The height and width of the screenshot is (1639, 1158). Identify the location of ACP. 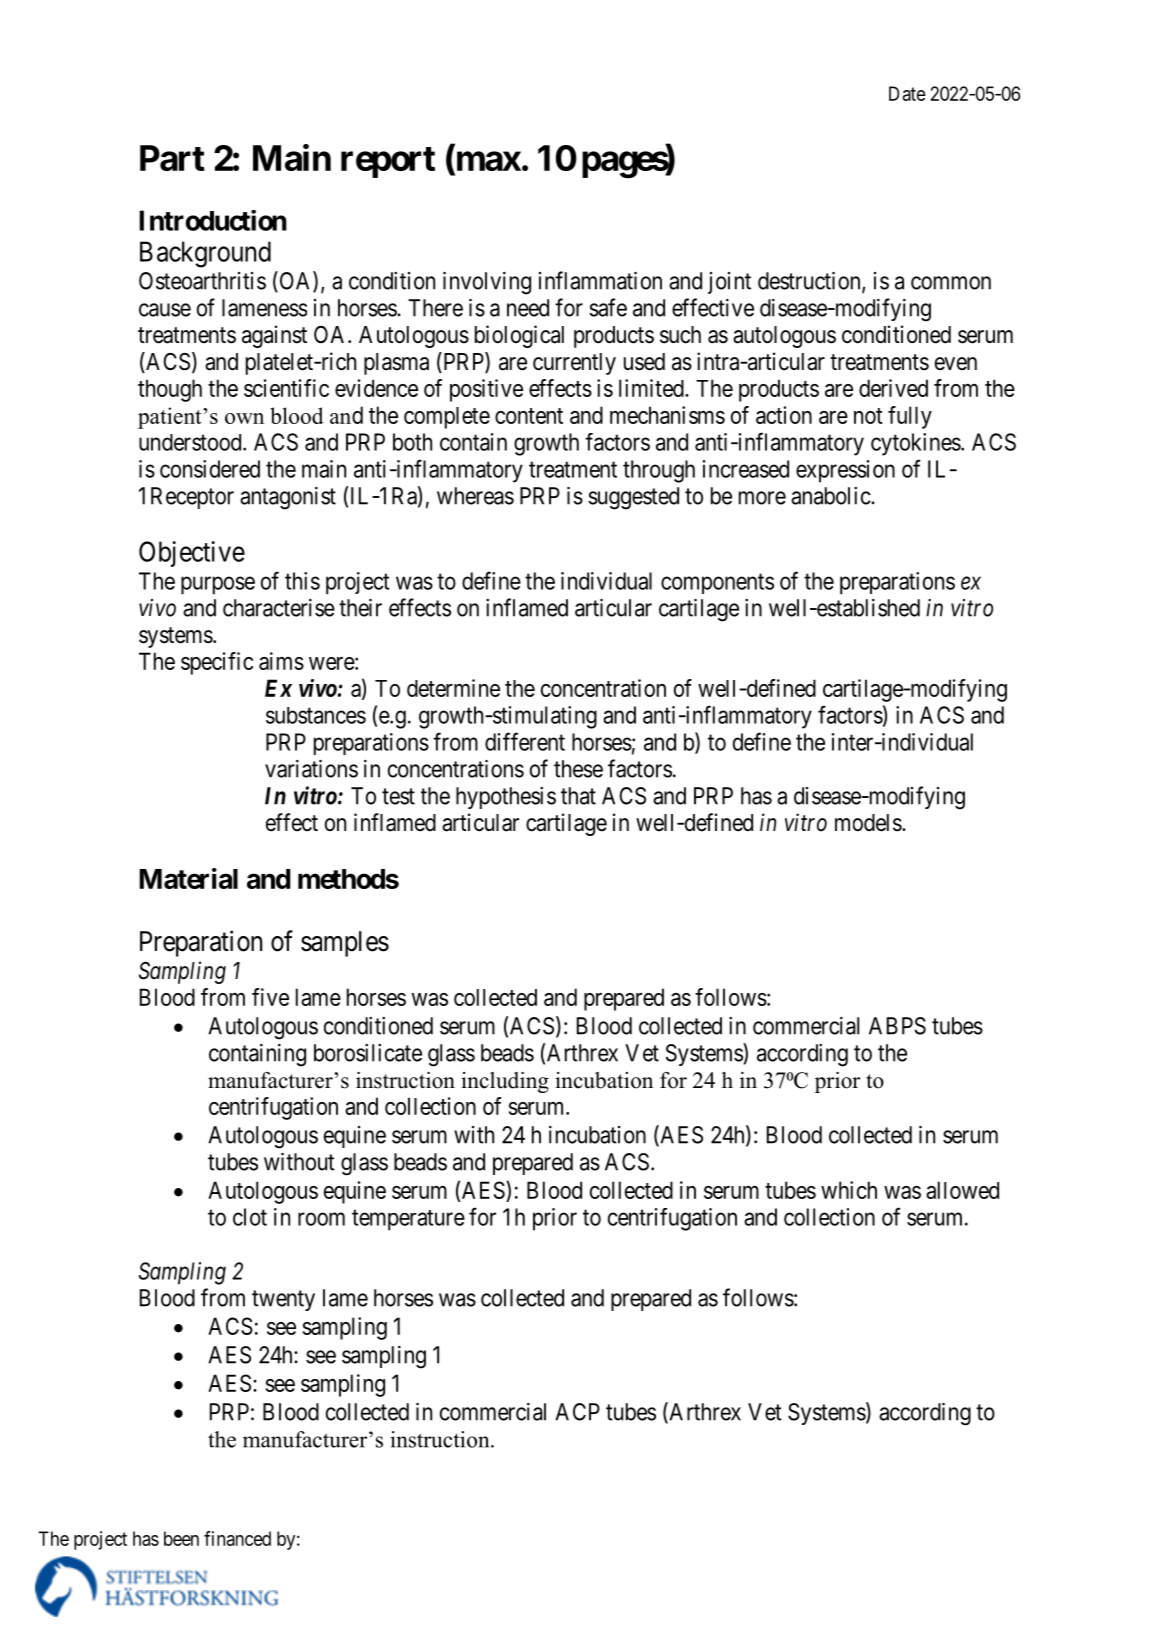
(577, 1412).
